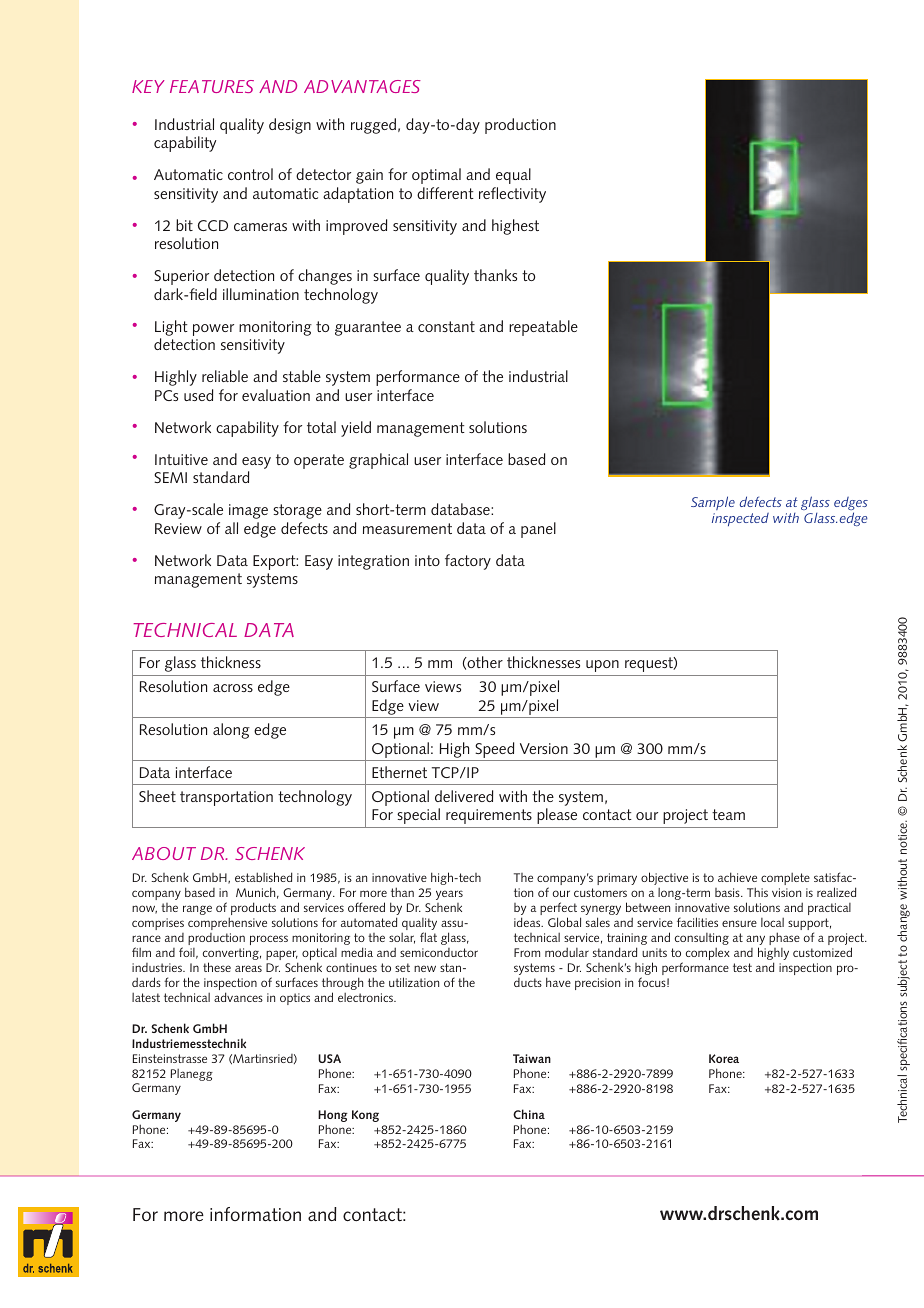  I want to click on team, so click(728, 814).
